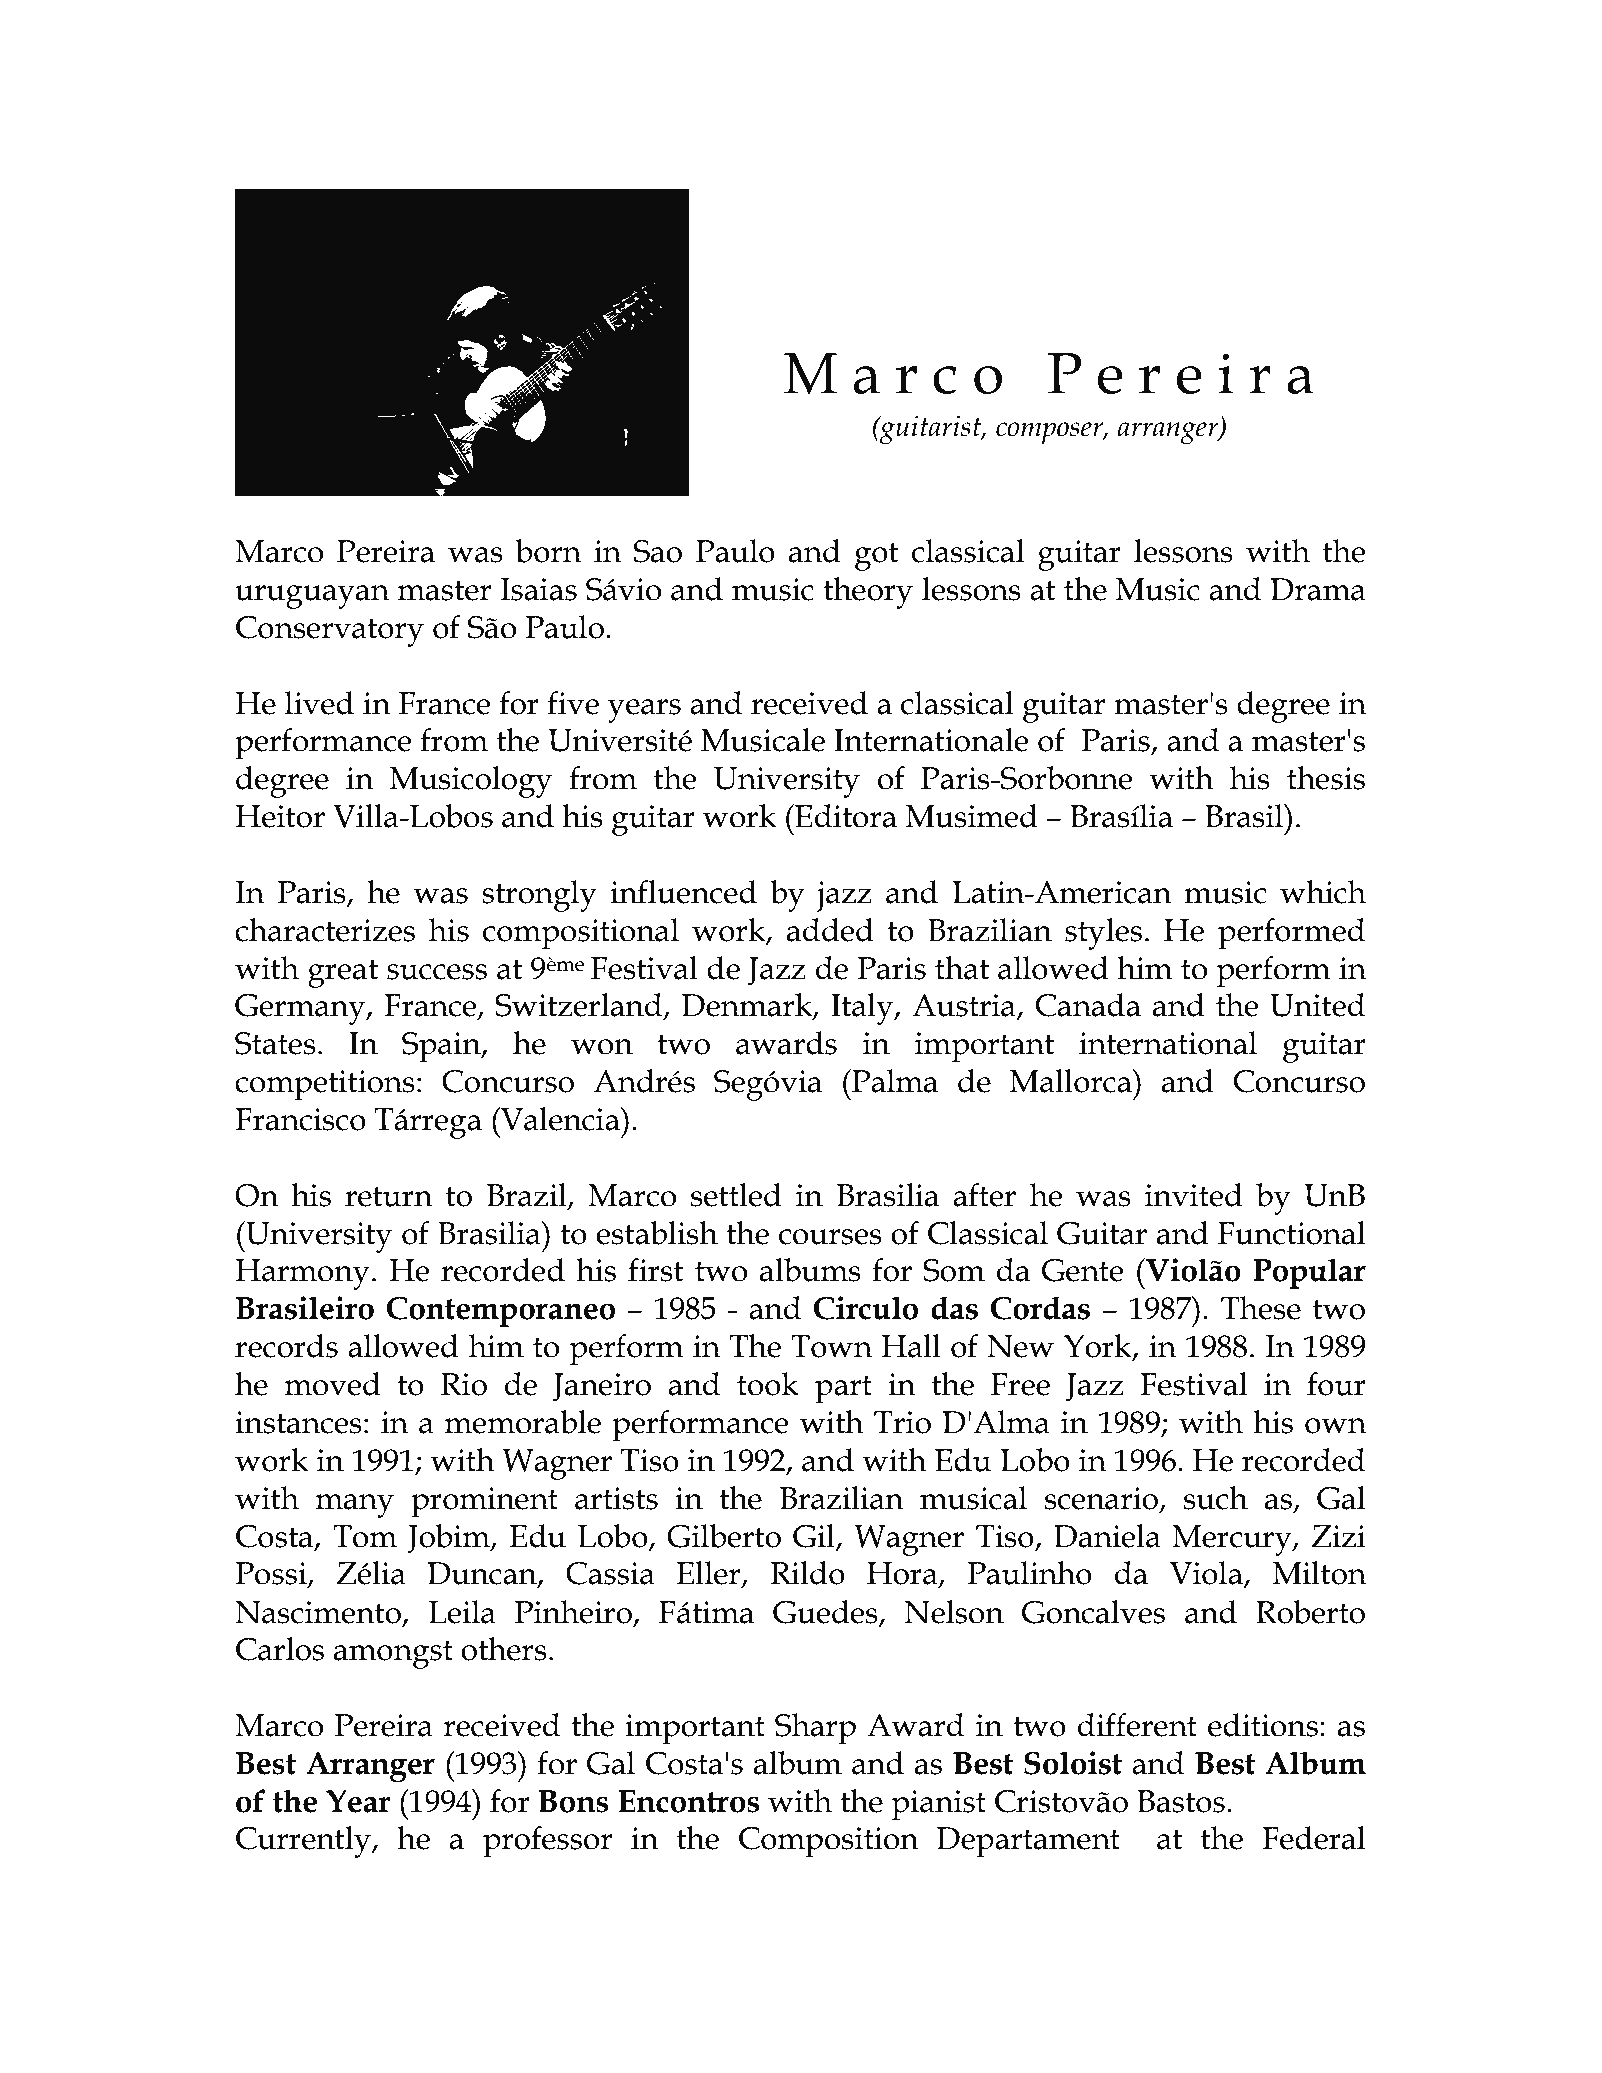 Image resolution: width=1602 pixels, height=2073 pixels. Describe the element at coordinates (736, 1195) in the image. I see `settled` at that location.
